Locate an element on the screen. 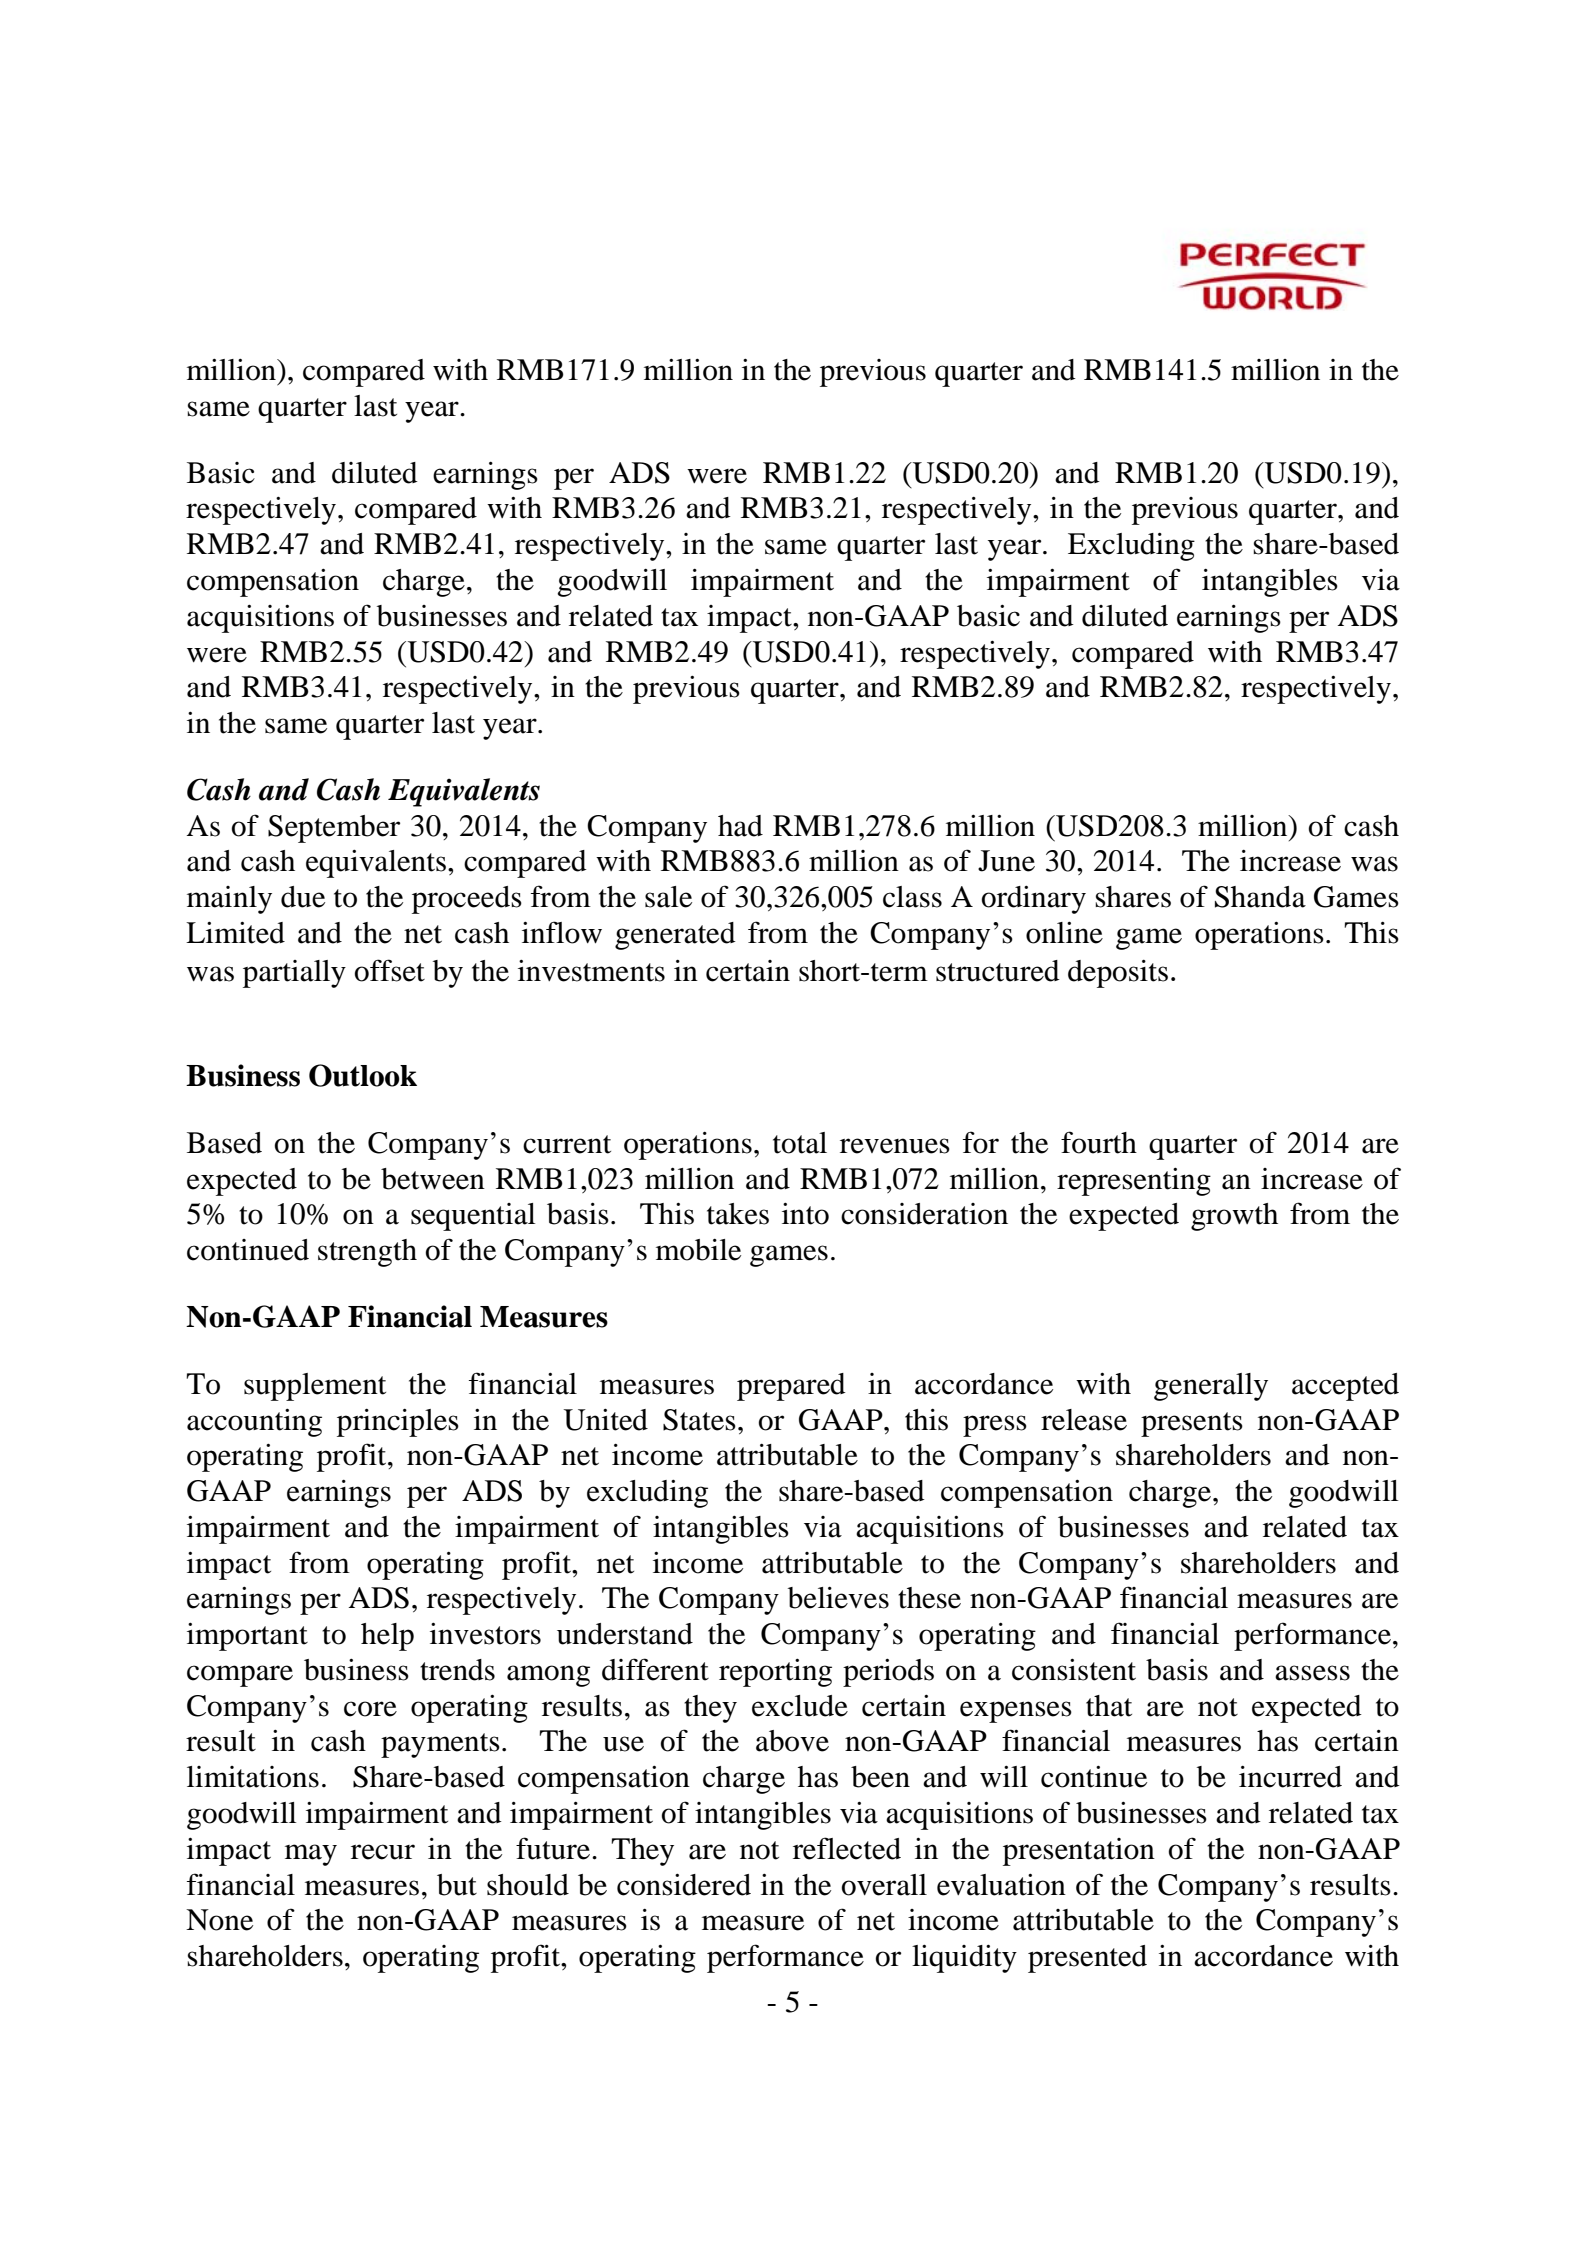  generally is located at coordinates (1211, 1387).
